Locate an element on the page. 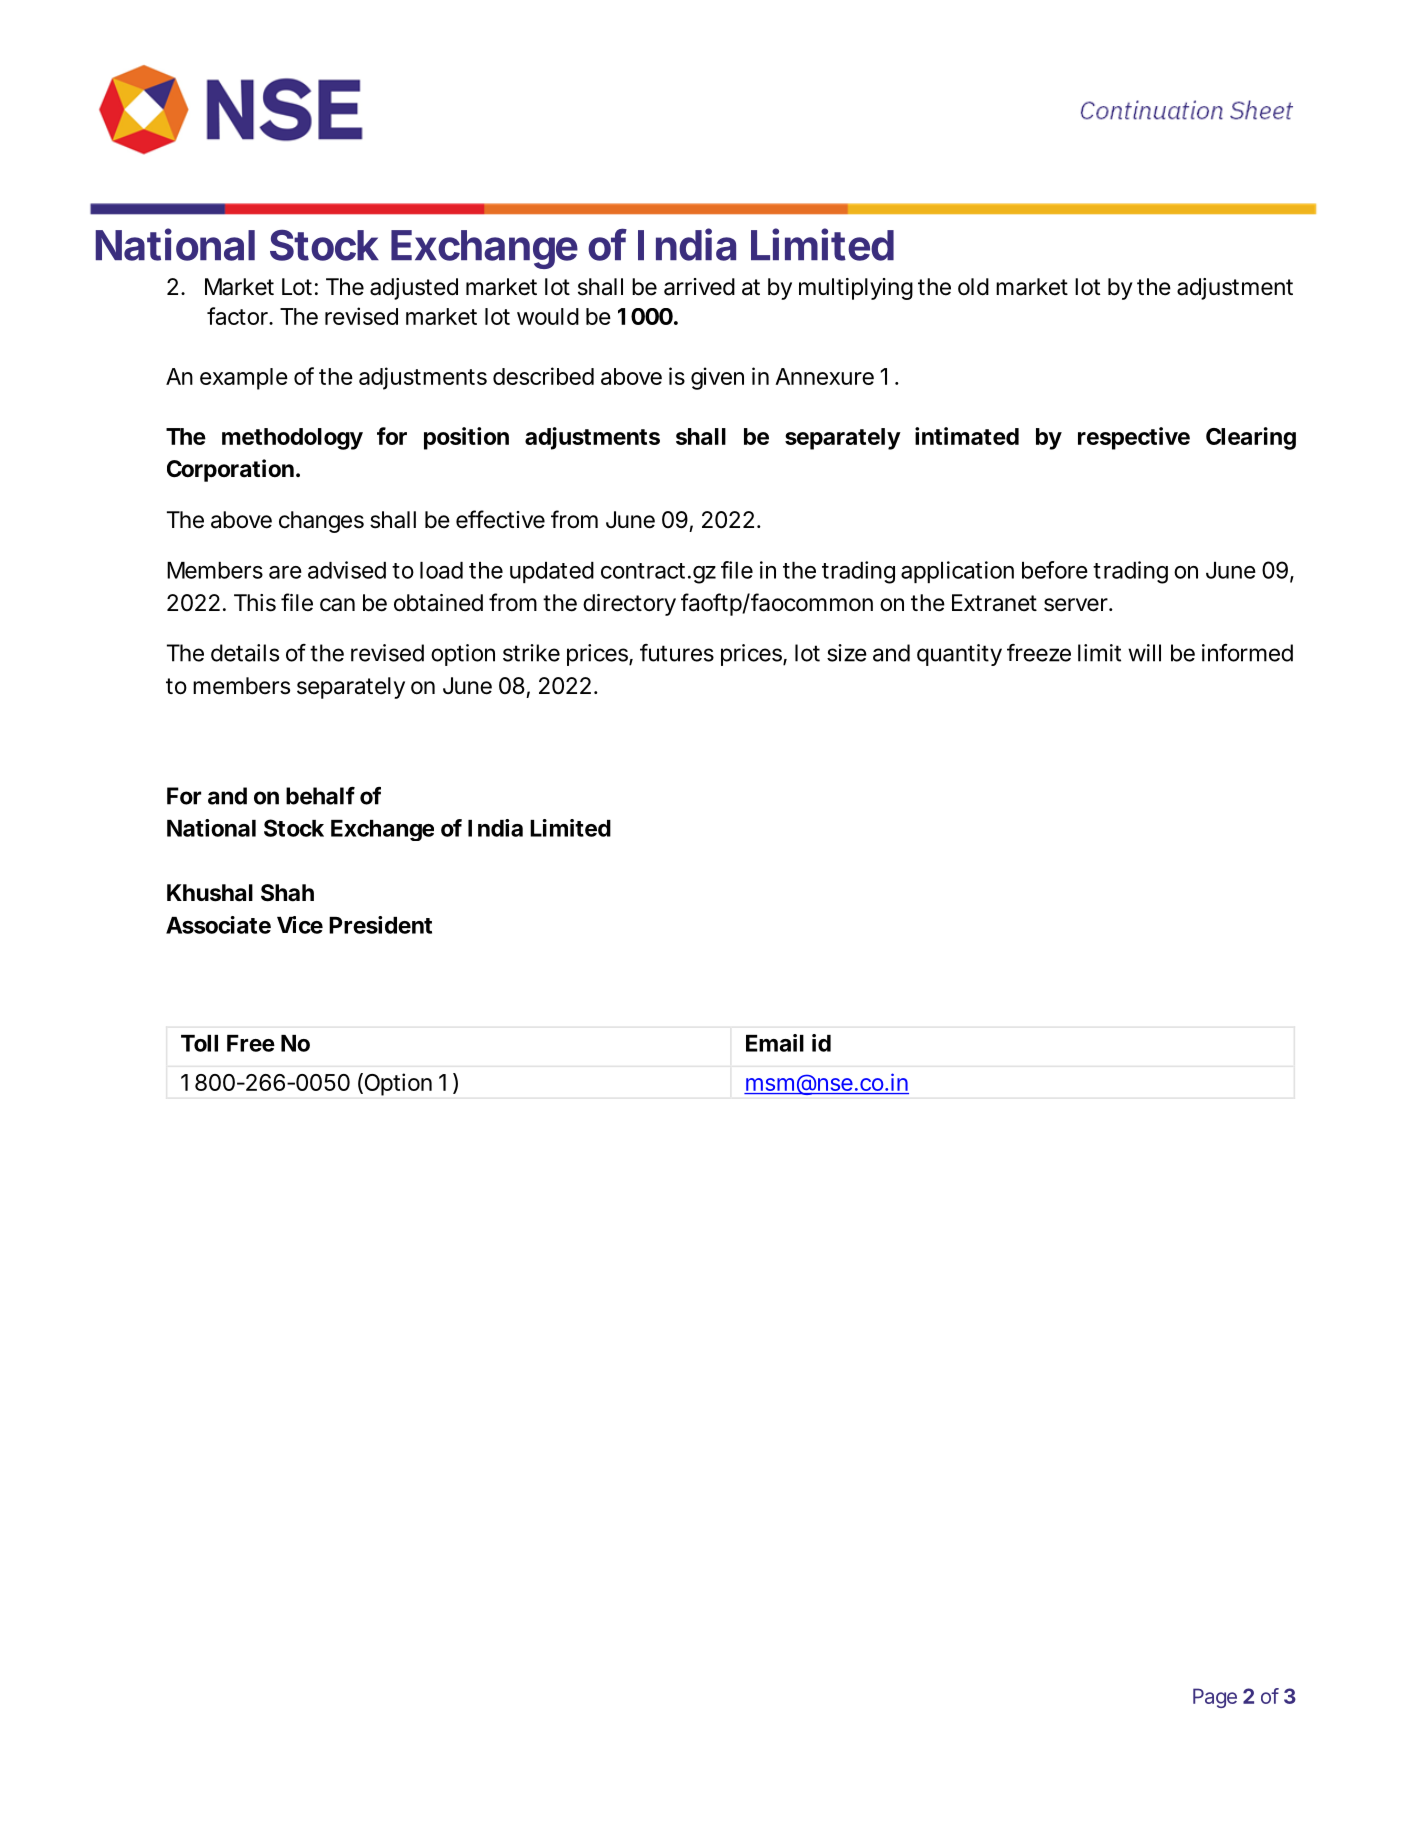 Image resolution: width=1409 pixels, height=1823 pixels. Page is located at coordinates (1215, 1698).
